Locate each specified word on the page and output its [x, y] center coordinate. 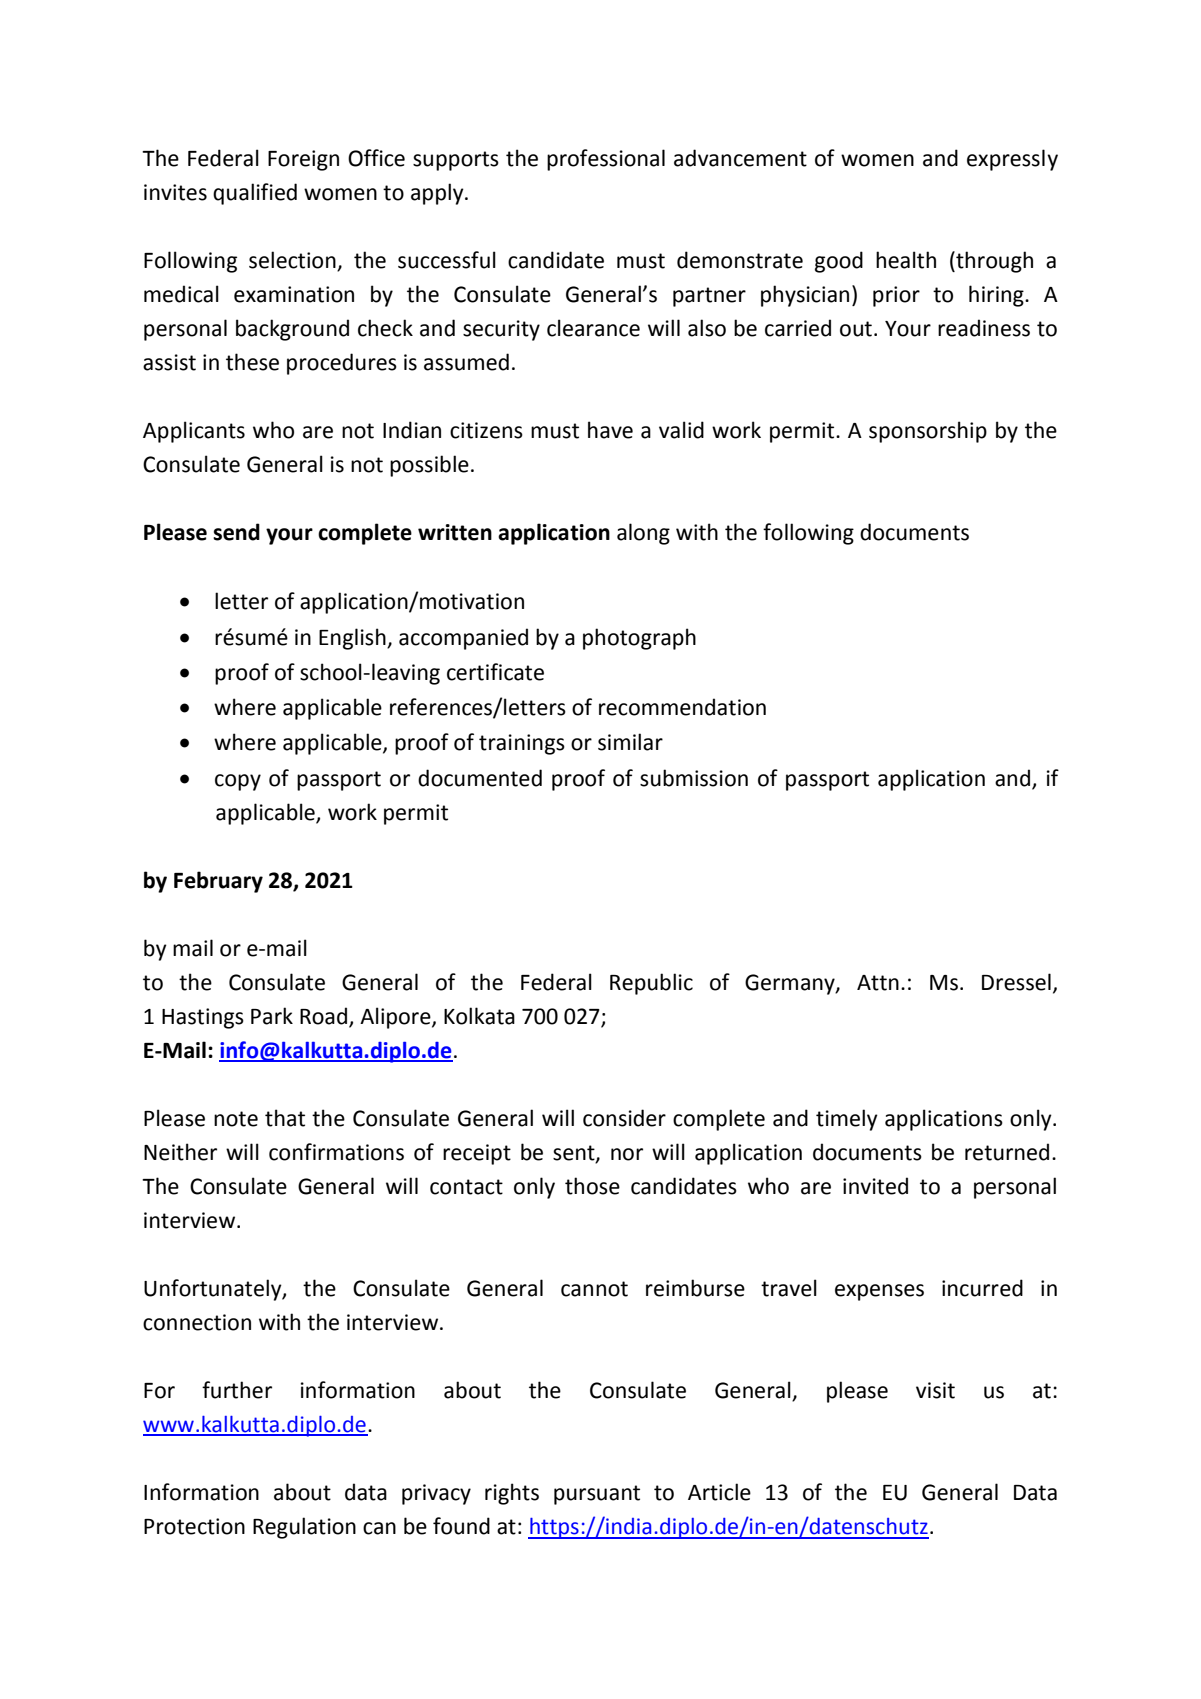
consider [624, 1118]
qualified [255, 194]
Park [272, 1016]
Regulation [304, 1528]
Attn [878, 983]
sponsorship [928, 432]
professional [606, 160]
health [906, 260]
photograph [639, 639]
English [353, 639]
